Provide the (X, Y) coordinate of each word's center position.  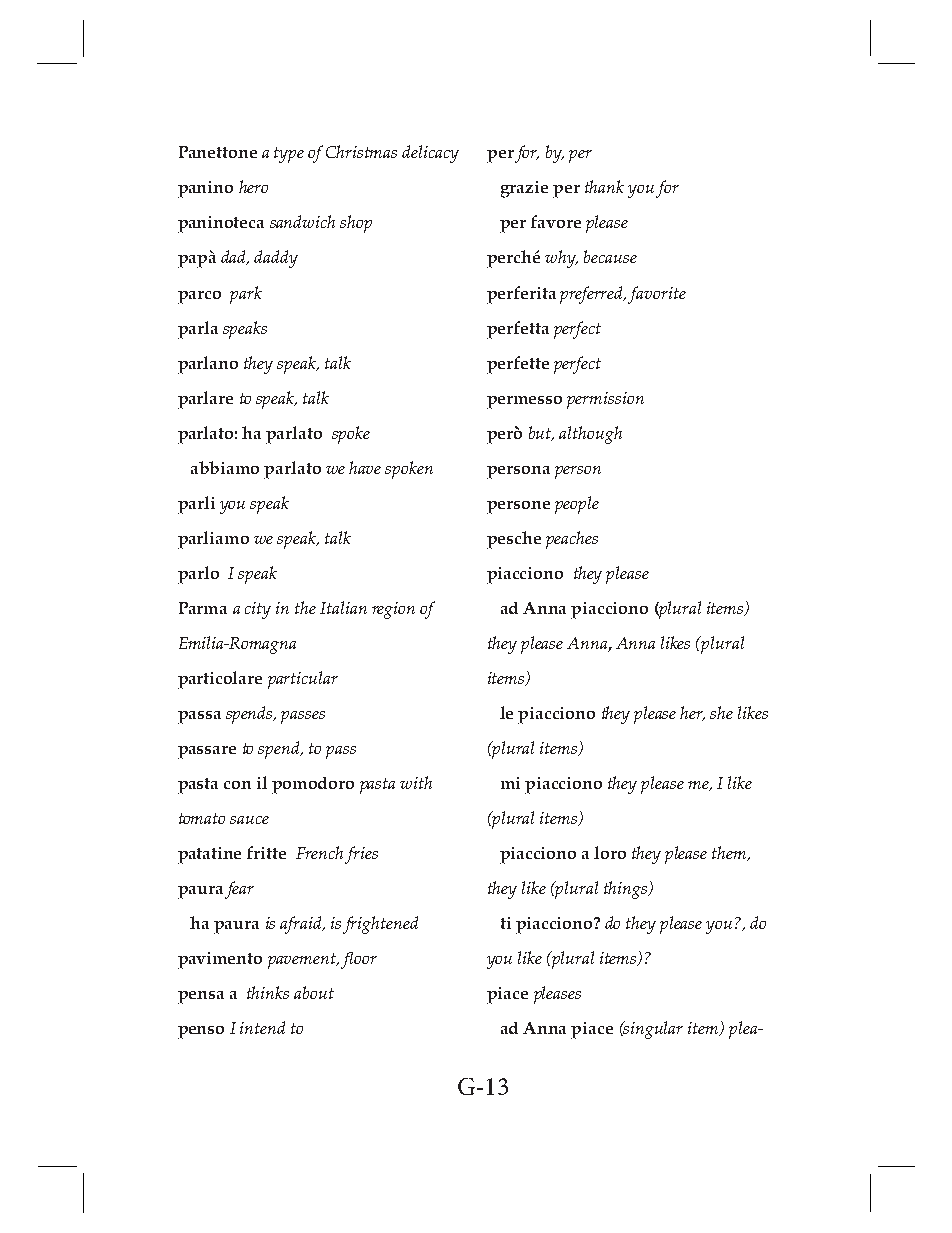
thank (604, 186)
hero (253, 186)
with (416, 782)
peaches (572, 540)
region (393, 610)
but (541, 433)
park (246, 295)
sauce (249, 820)
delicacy (430, 154)
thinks (268, 992)
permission (605, 400)
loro (610, 852)
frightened (380, 925)
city (258, 610)
